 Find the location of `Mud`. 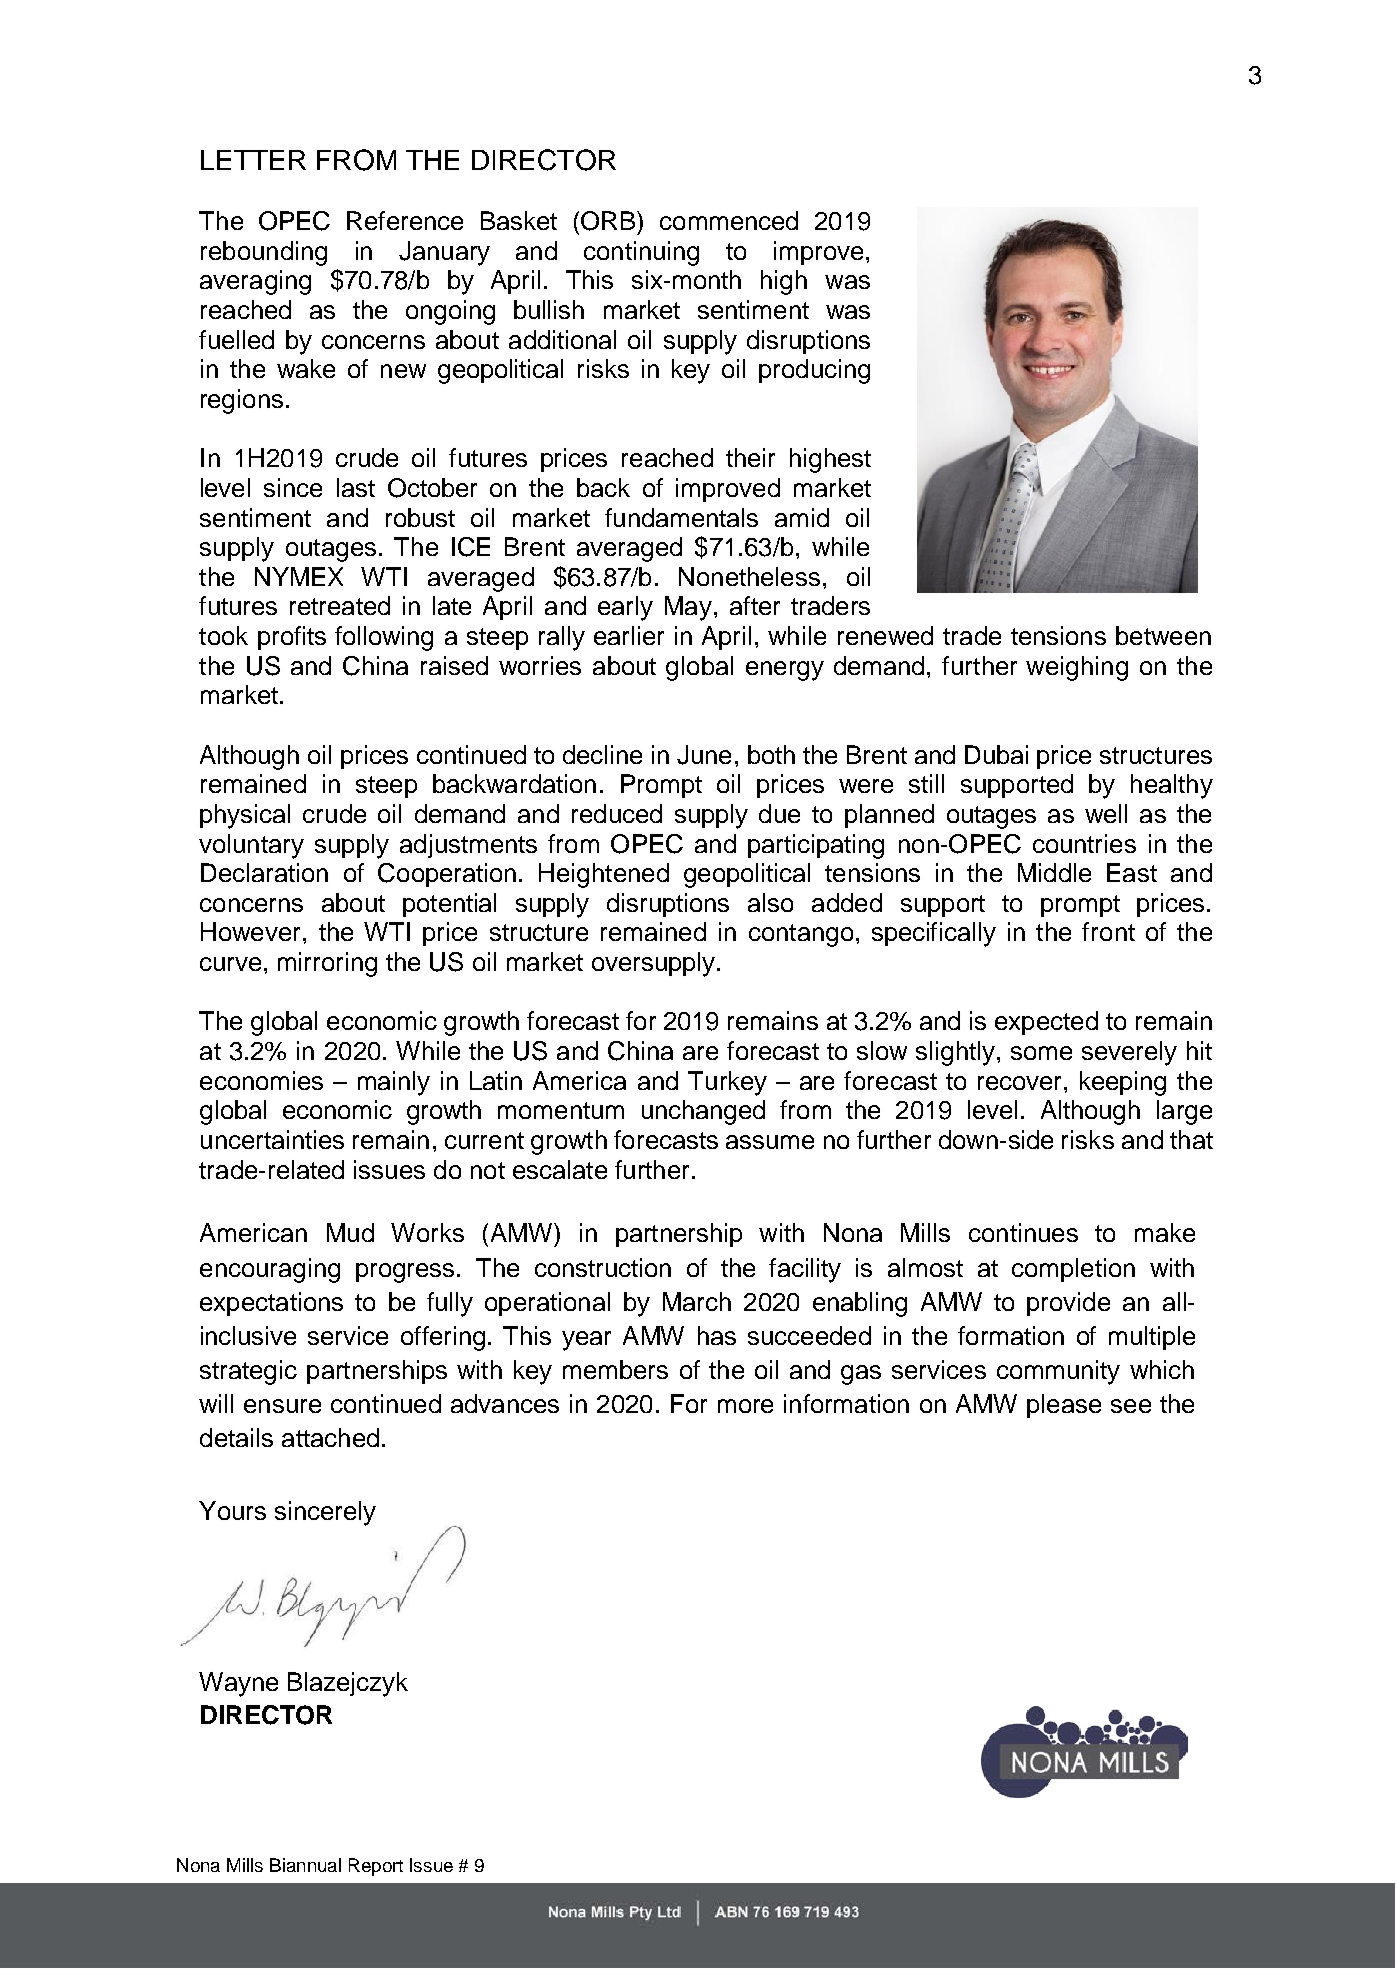

Mud is located at coordinates (350, 1232).
